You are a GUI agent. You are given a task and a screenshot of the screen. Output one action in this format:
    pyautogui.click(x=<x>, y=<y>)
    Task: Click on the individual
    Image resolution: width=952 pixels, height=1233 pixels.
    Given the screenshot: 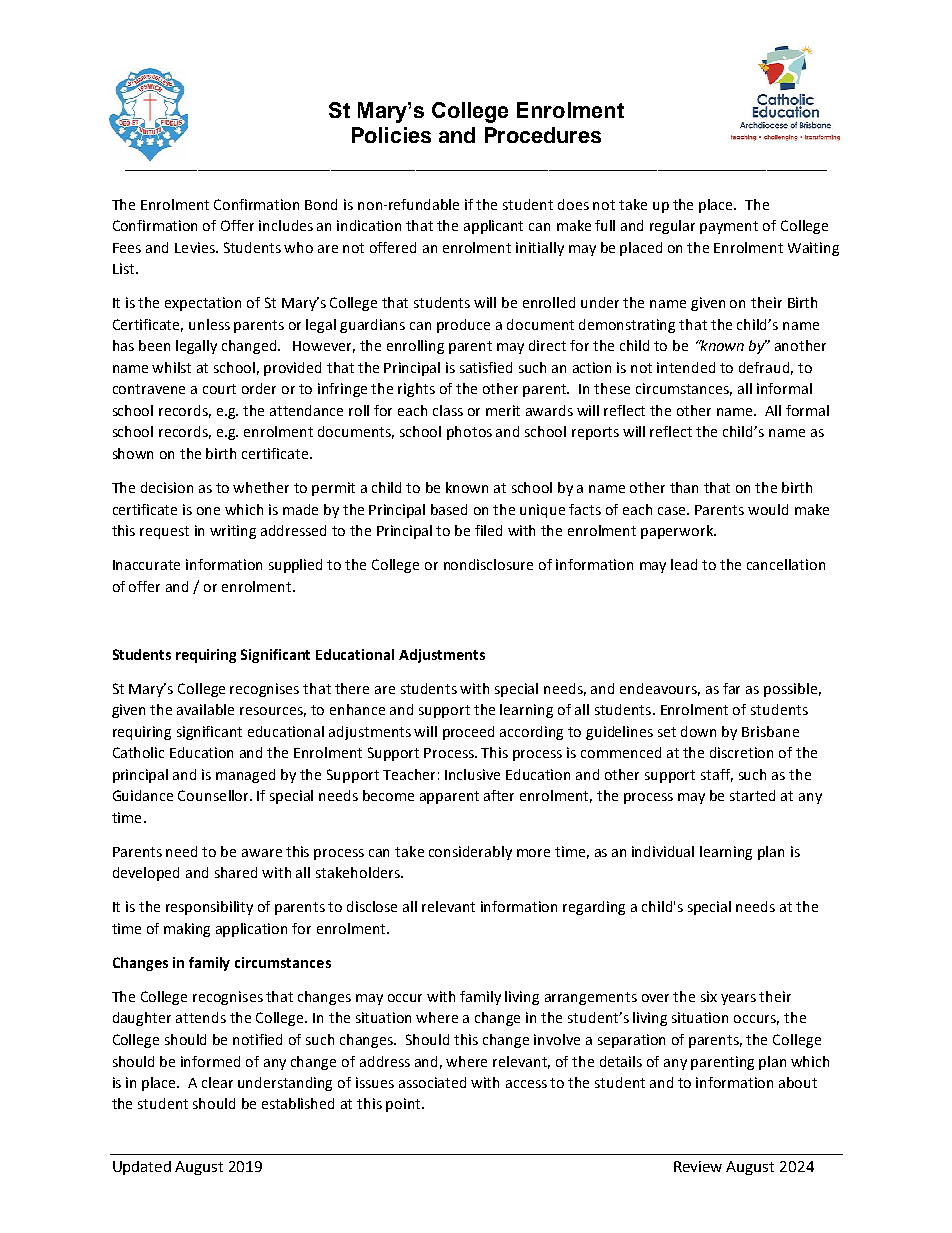 What is the action you would take?
    pyautogui.click(x=663, y=851)
